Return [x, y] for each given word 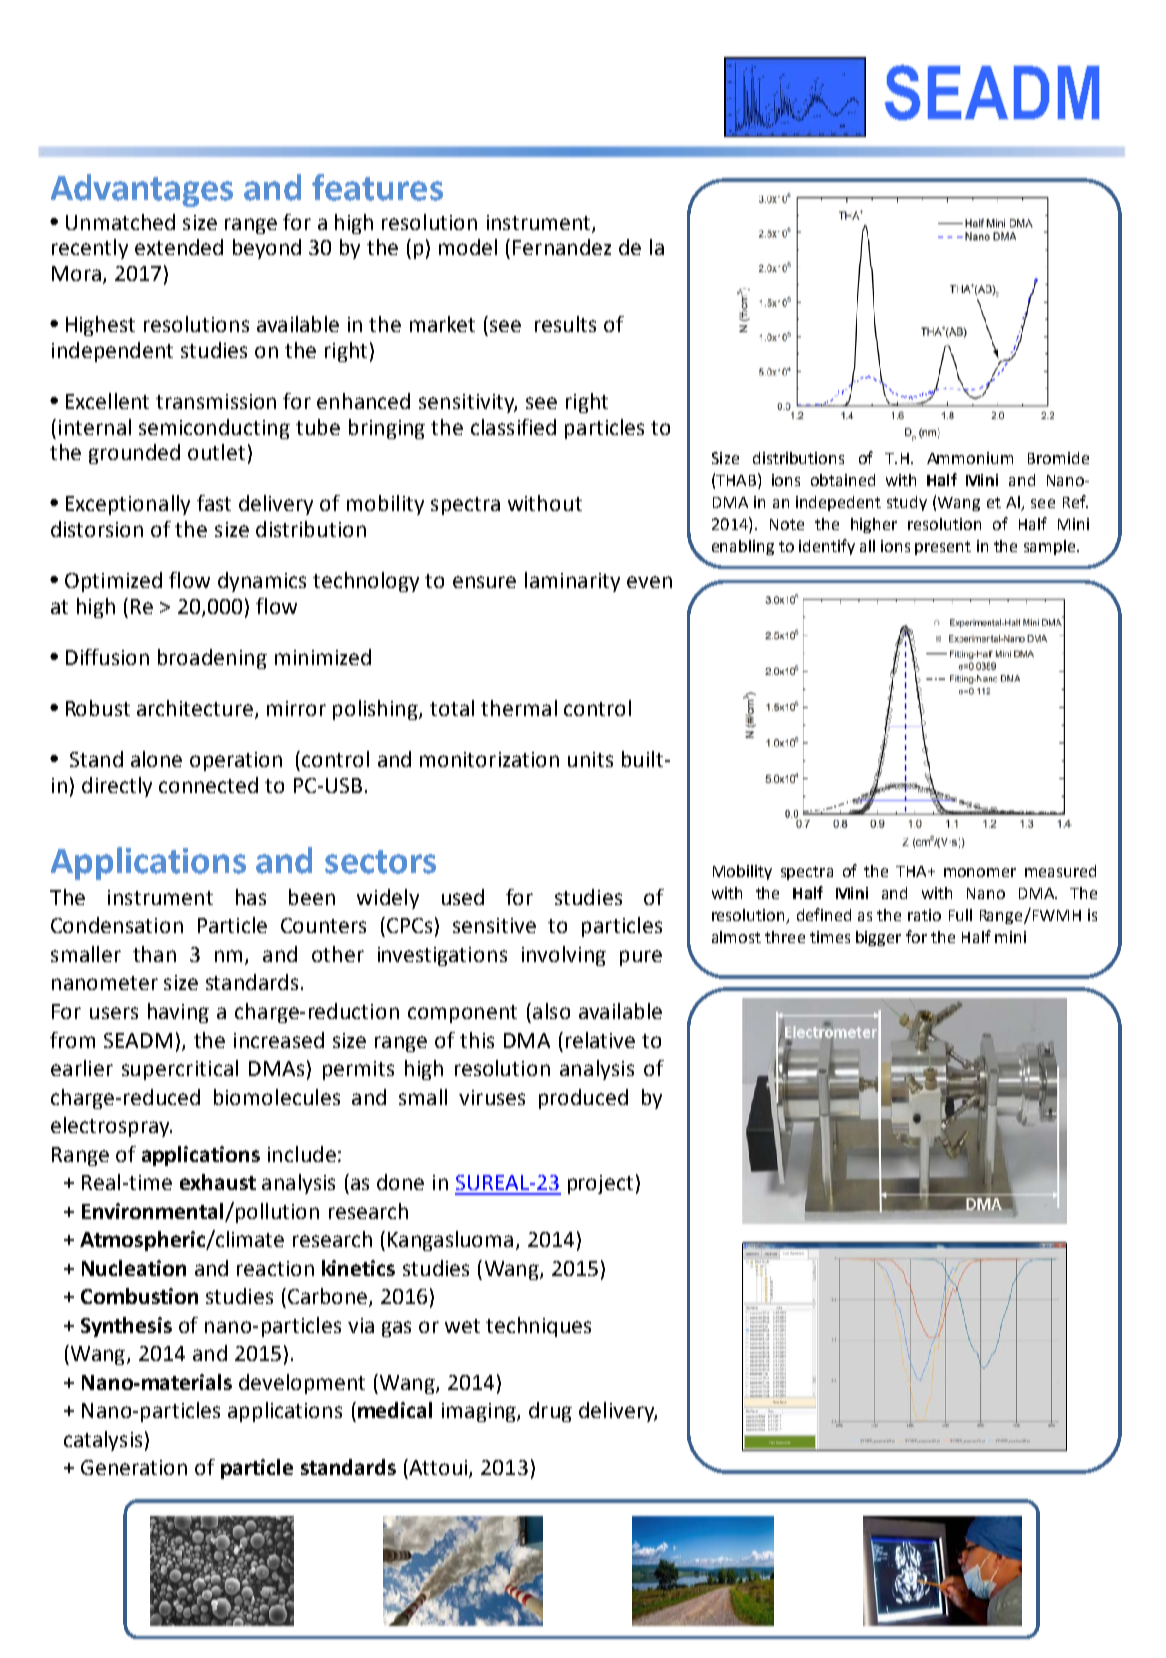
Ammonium [970, 458]
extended [179, 247]
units [590, 759]
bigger [878, 938]
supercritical [180, 1070]
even [649, 582]
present [943, 548]
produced [583, 1099]
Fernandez [562, 247]
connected [208, 785]
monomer [980, 872]
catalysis [103, 1441]
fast [214, 503]
